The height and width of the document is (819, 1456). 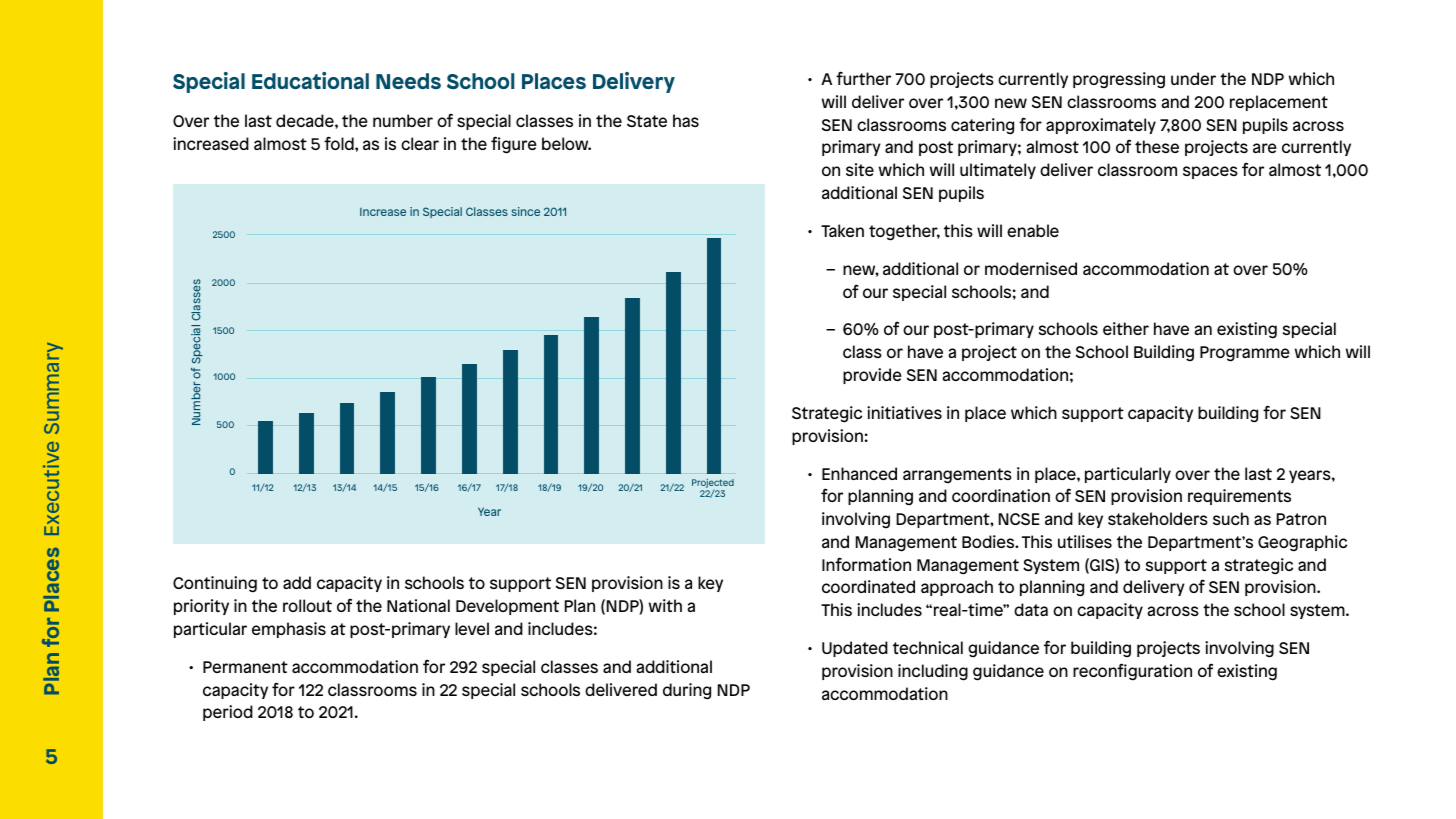 I want to click on provide, so click(x=872, y=376).
